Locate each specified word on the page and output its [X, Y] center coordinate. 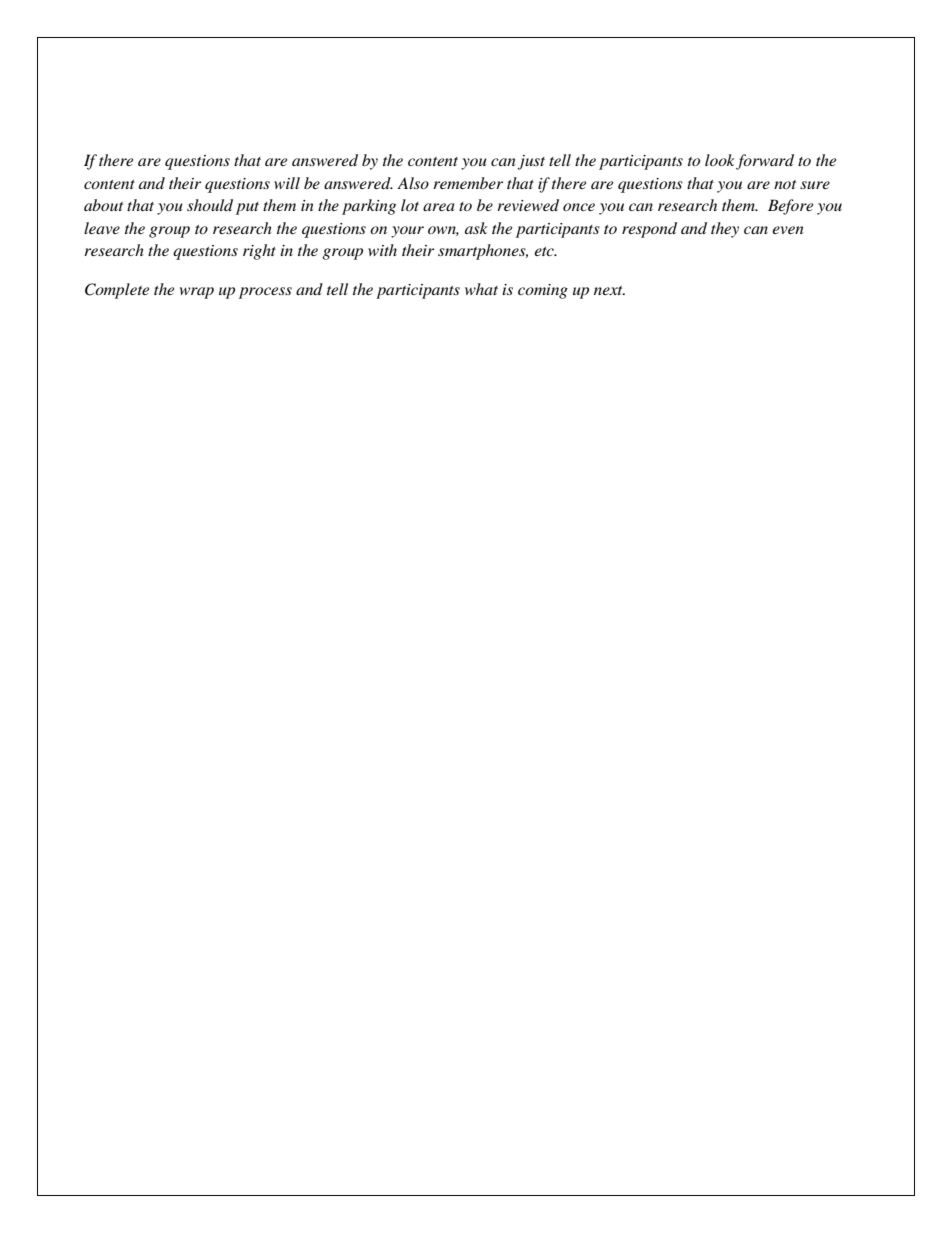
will [287, 183]
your [407, 232]
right [259, 252]
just [531, 162]
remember [468, 183]
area [439, 207]
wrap [197, 293]
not [785, 184]
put [247, 208]
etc [545, 251]
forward [765, 162]
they [725, 230]
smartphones [483, 252]
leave [102, 228]
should [210, 205]
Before [790, 207]
